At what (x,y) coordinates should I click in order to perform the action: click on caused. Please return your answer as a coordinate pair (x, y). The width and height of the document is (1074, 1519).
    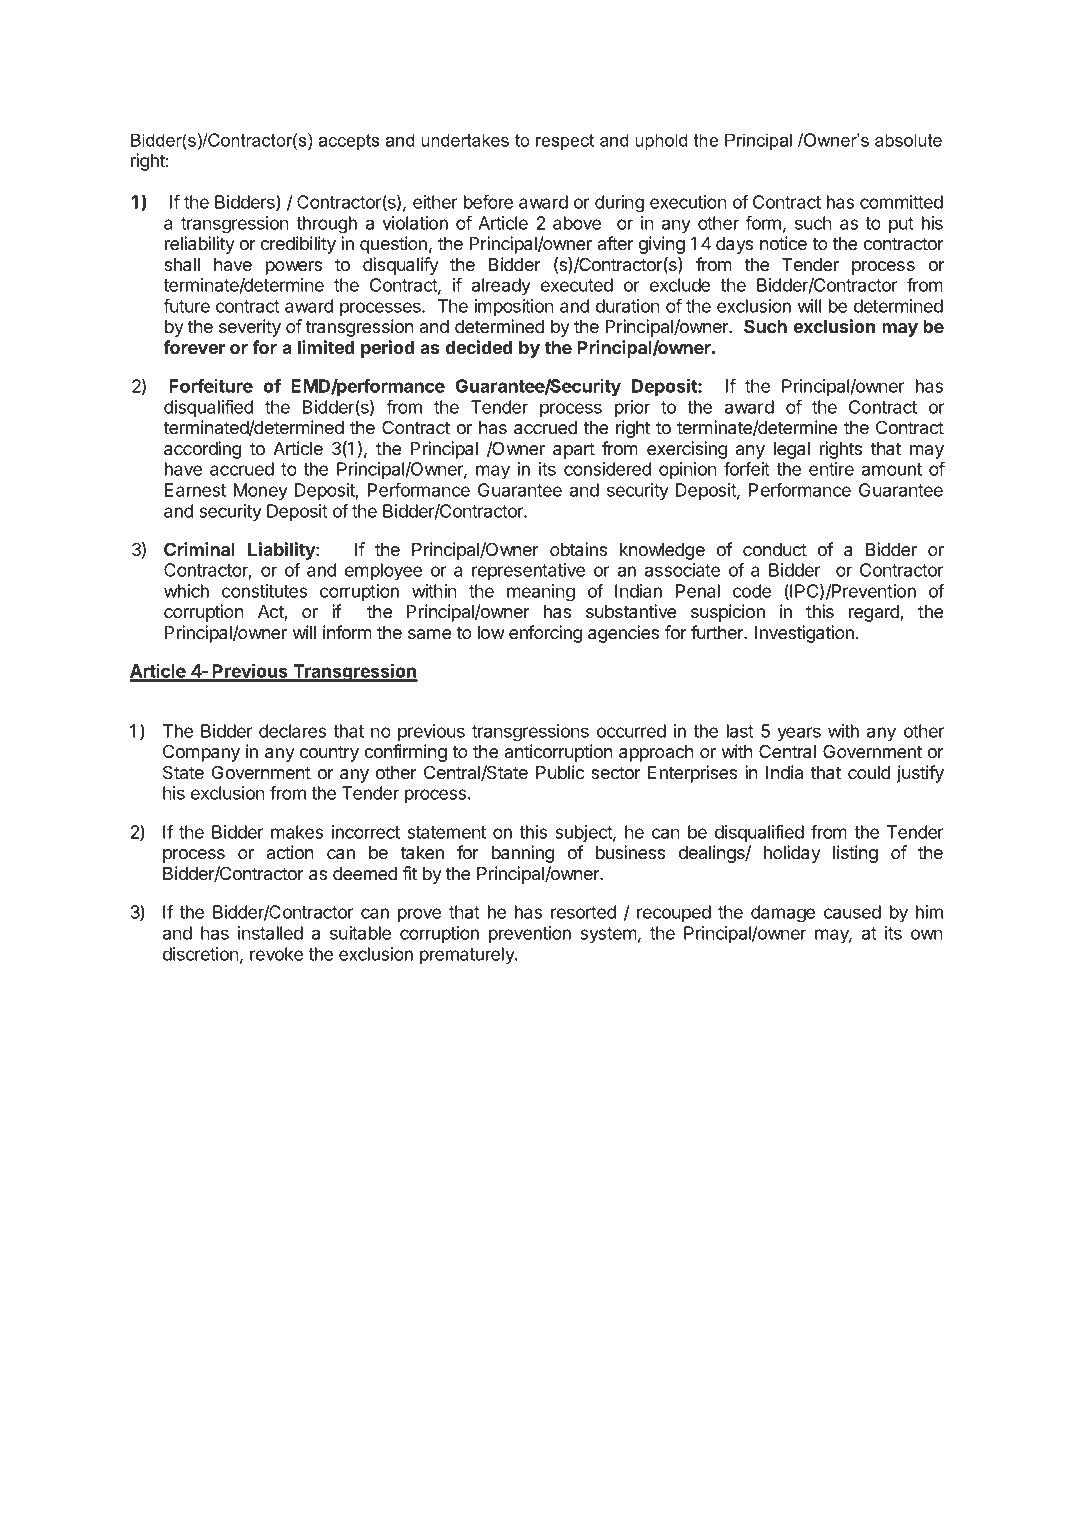
    Looking at the image, I should click on (852, 912).
